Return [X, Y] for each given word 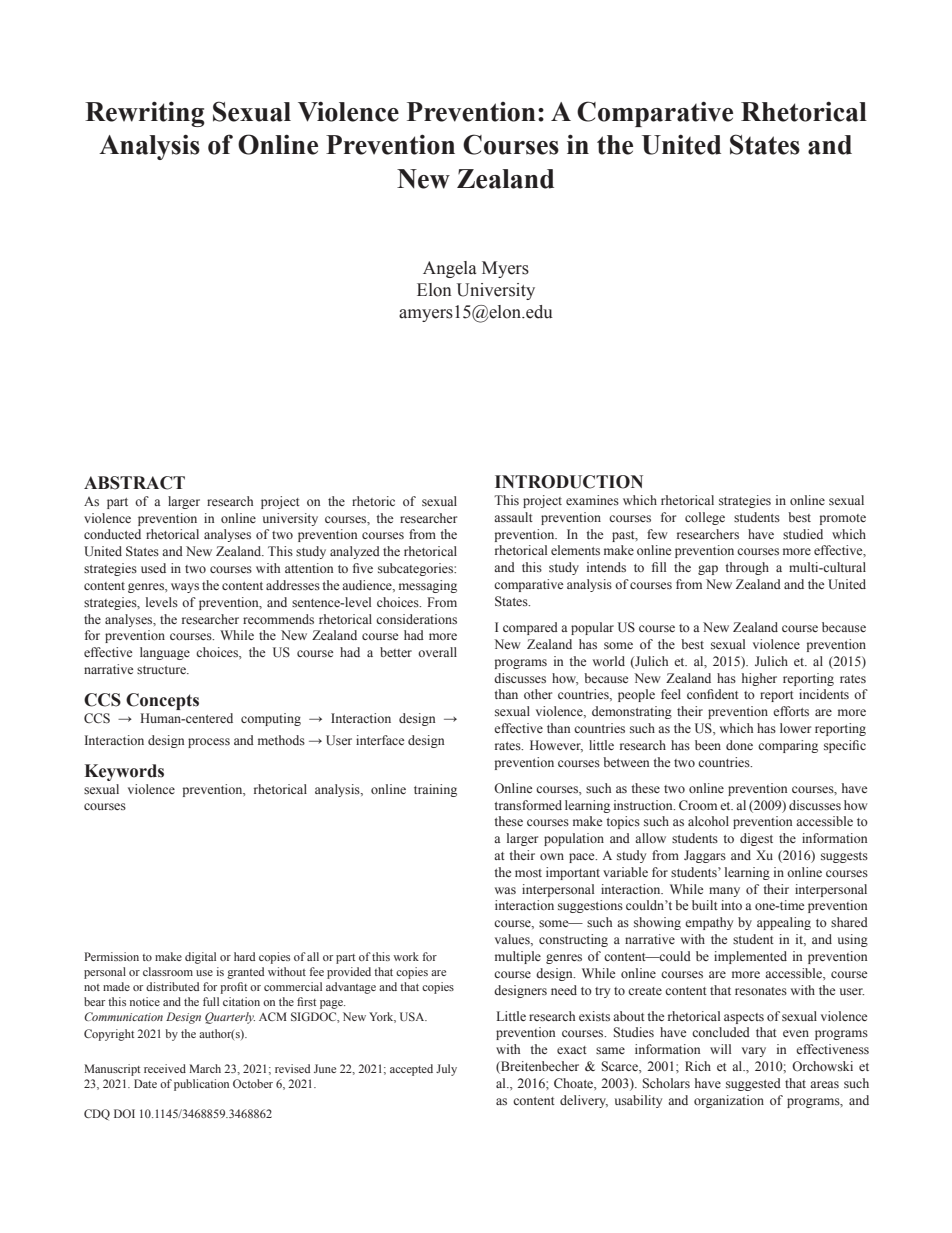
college [705, 518]
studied [803, 534]
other [538, 694]
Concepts [162, 701]
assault [513, 517]
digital [200, 958]
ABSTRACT [134, 483]
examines [592, 500]
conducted [112, 534]
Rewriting [145, 114]
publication [201, 1085]
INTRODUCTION [569, 482]
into [731, 905]
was [505, 890]
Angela [450, 269]
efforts [791, 711]
